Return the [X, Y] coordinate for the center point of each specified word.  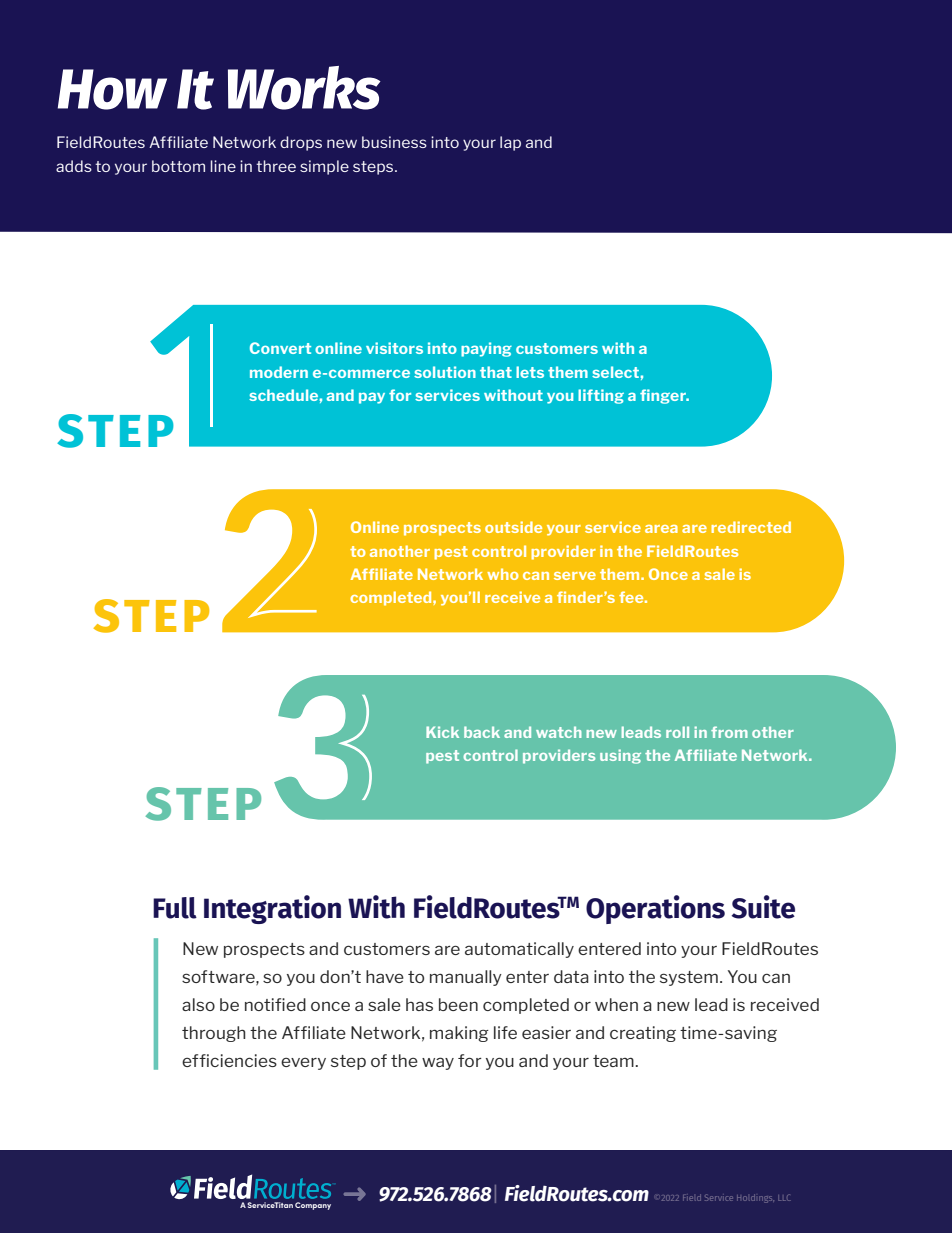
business [394, 142]
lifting [601, 396]
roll [677, 732]
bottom [178, 166]
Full [175, 908]
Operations [655, 909]
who [503, 574]
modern [279, 372]
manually [466, 978]
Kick [442, 732]
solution [445, 372]
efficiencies [229, 1060]
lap [510, 143]
